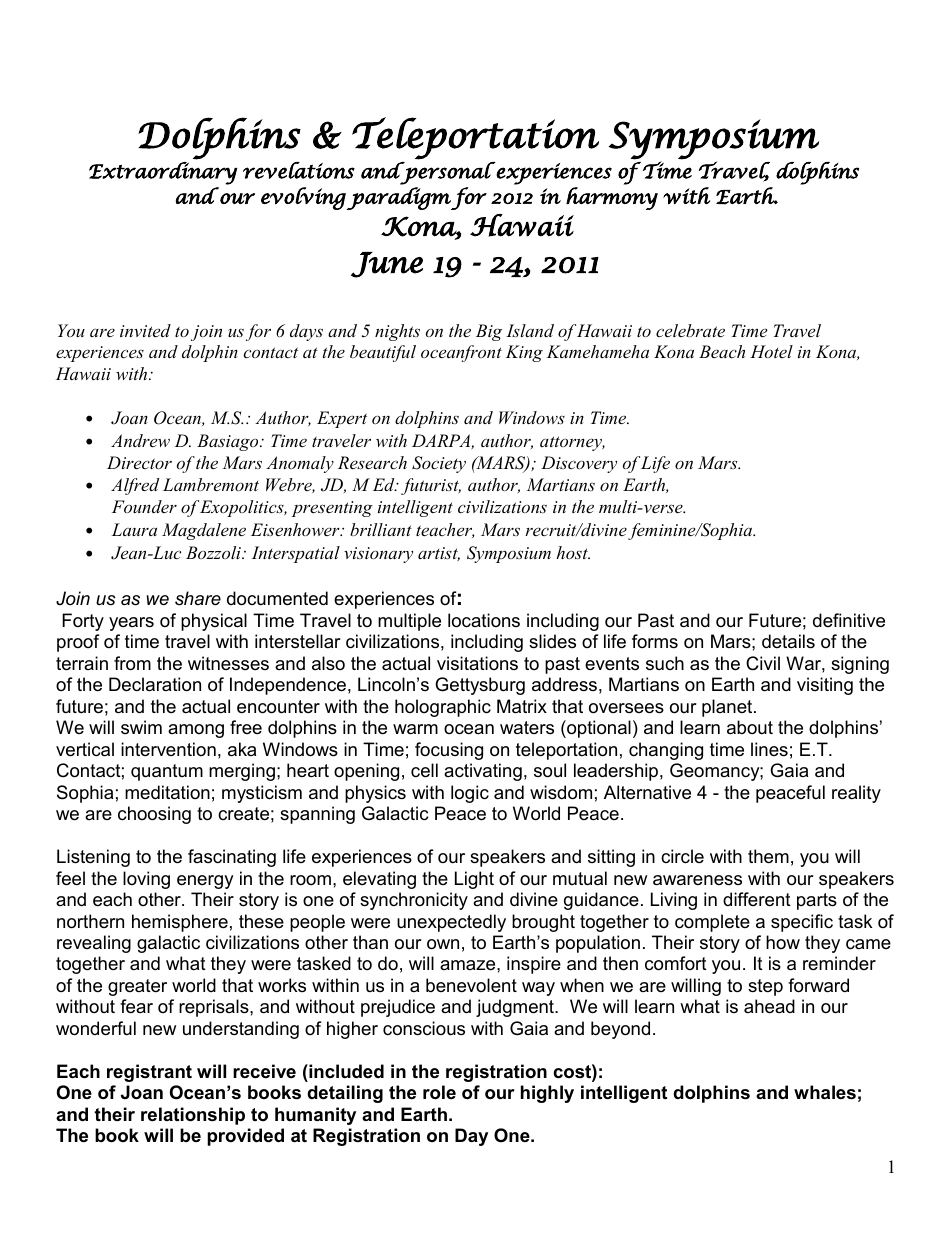  What do you see at coordinates (193, 1116) in the document?
I see `relationship` at bounding box center [193, 1116].
